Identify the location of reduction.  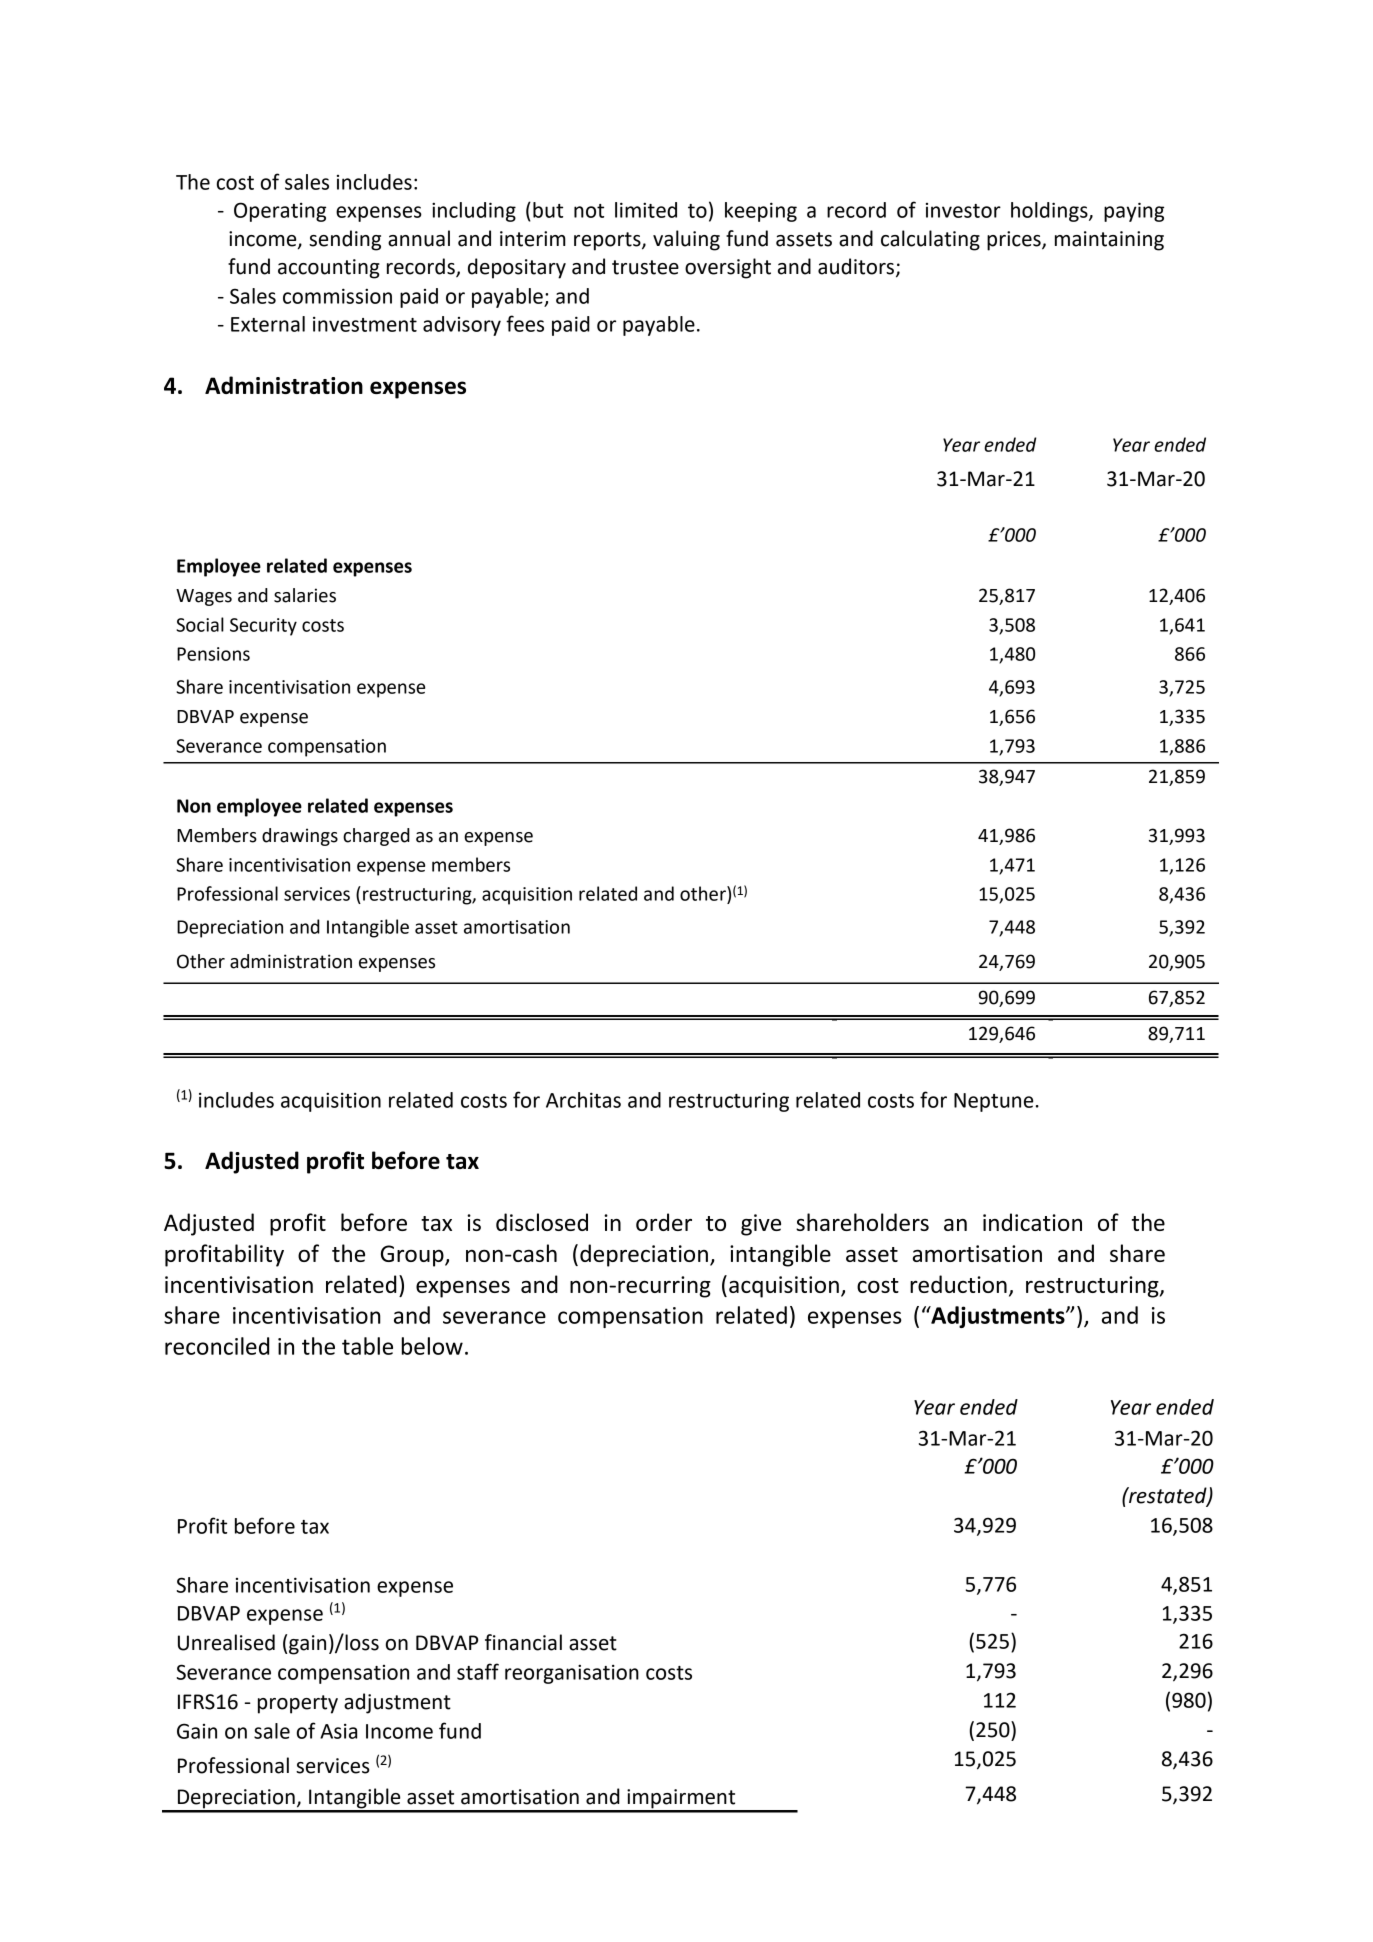
(958, 1284).
